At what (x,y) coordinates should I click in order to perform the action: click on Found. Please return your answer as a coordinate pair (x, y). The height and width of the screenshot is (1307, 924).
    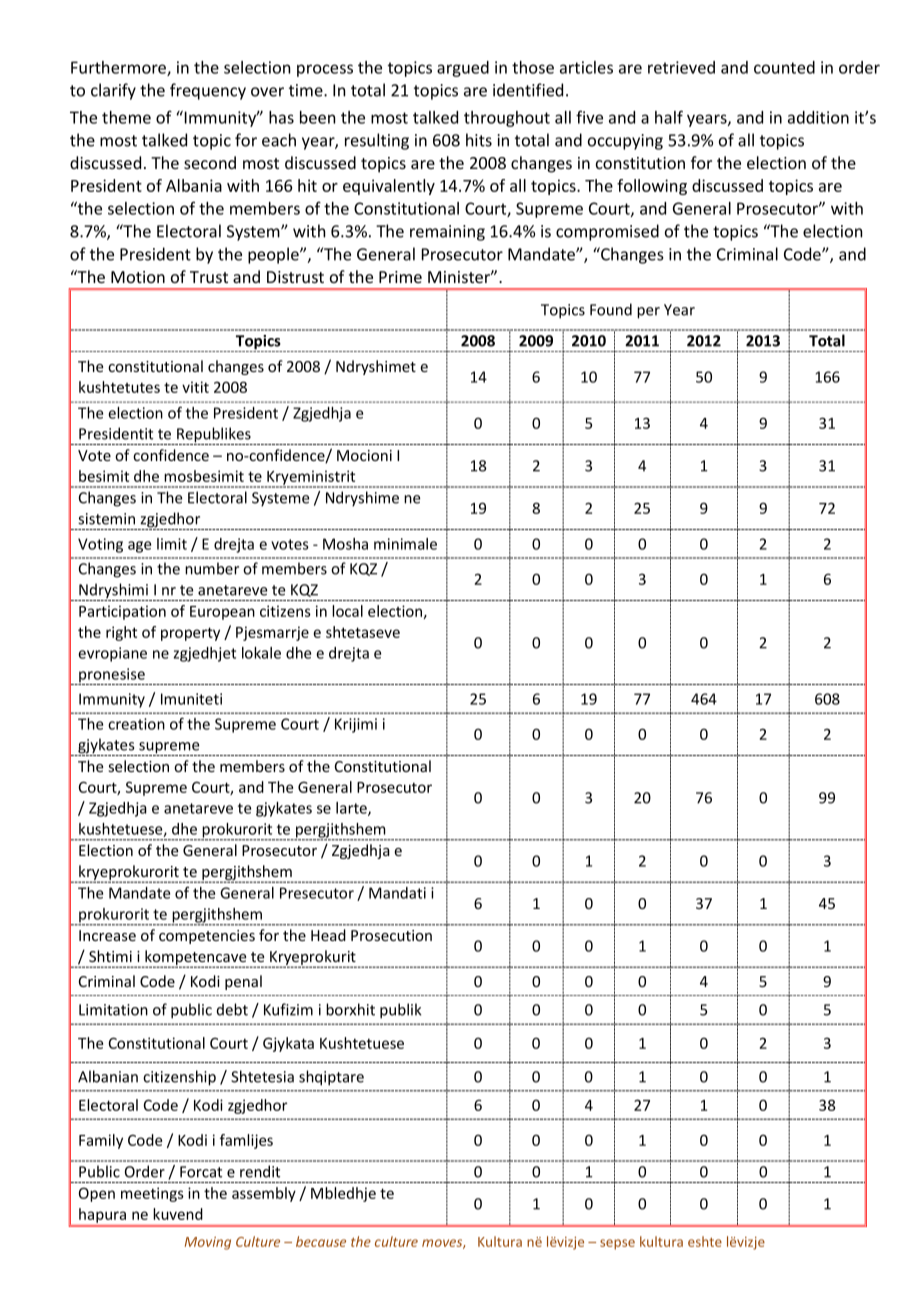
    Looking at the image, I should click on (611, 309).
